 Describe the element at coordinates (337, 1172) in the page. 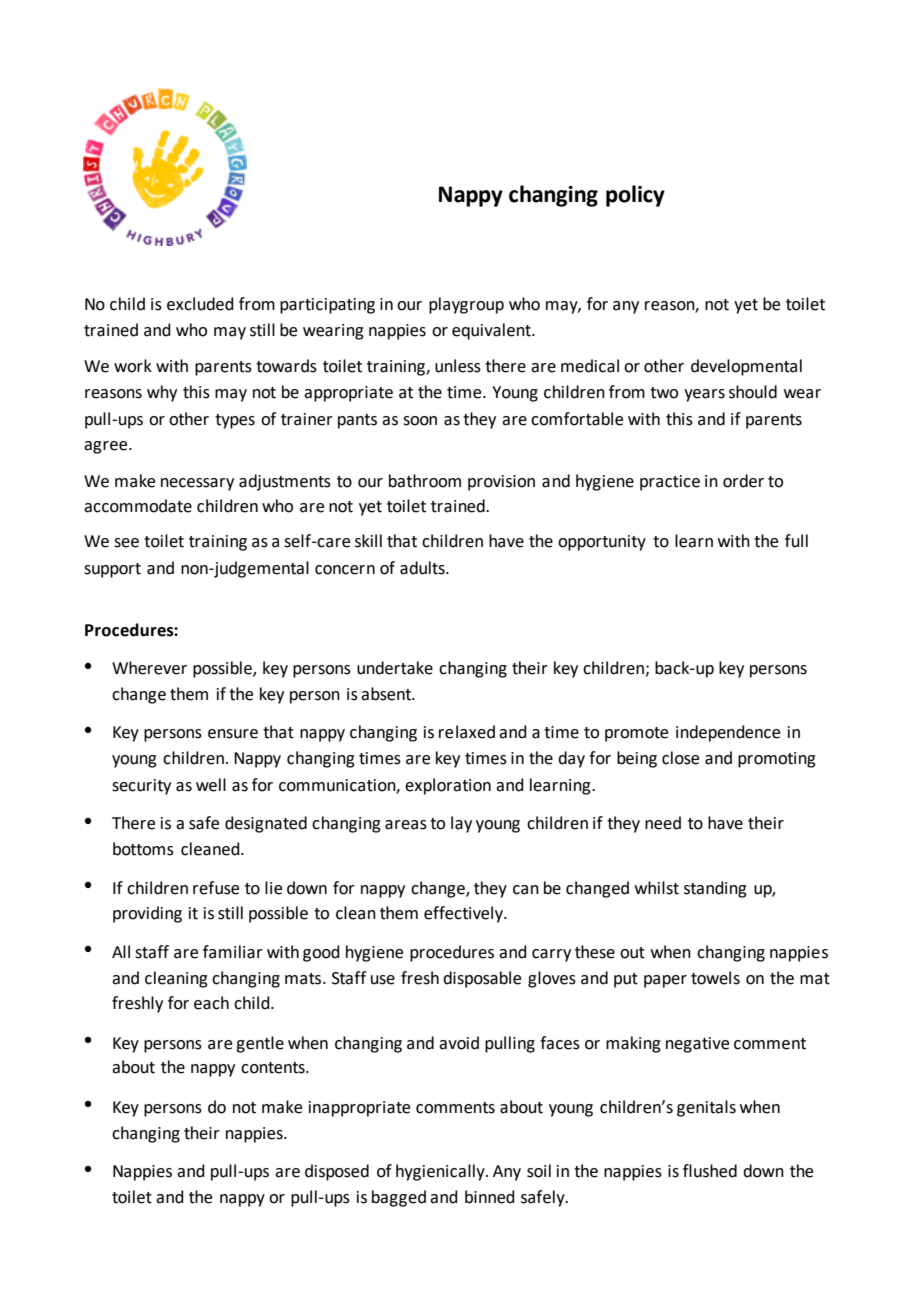

I see `disposed` at that location.
